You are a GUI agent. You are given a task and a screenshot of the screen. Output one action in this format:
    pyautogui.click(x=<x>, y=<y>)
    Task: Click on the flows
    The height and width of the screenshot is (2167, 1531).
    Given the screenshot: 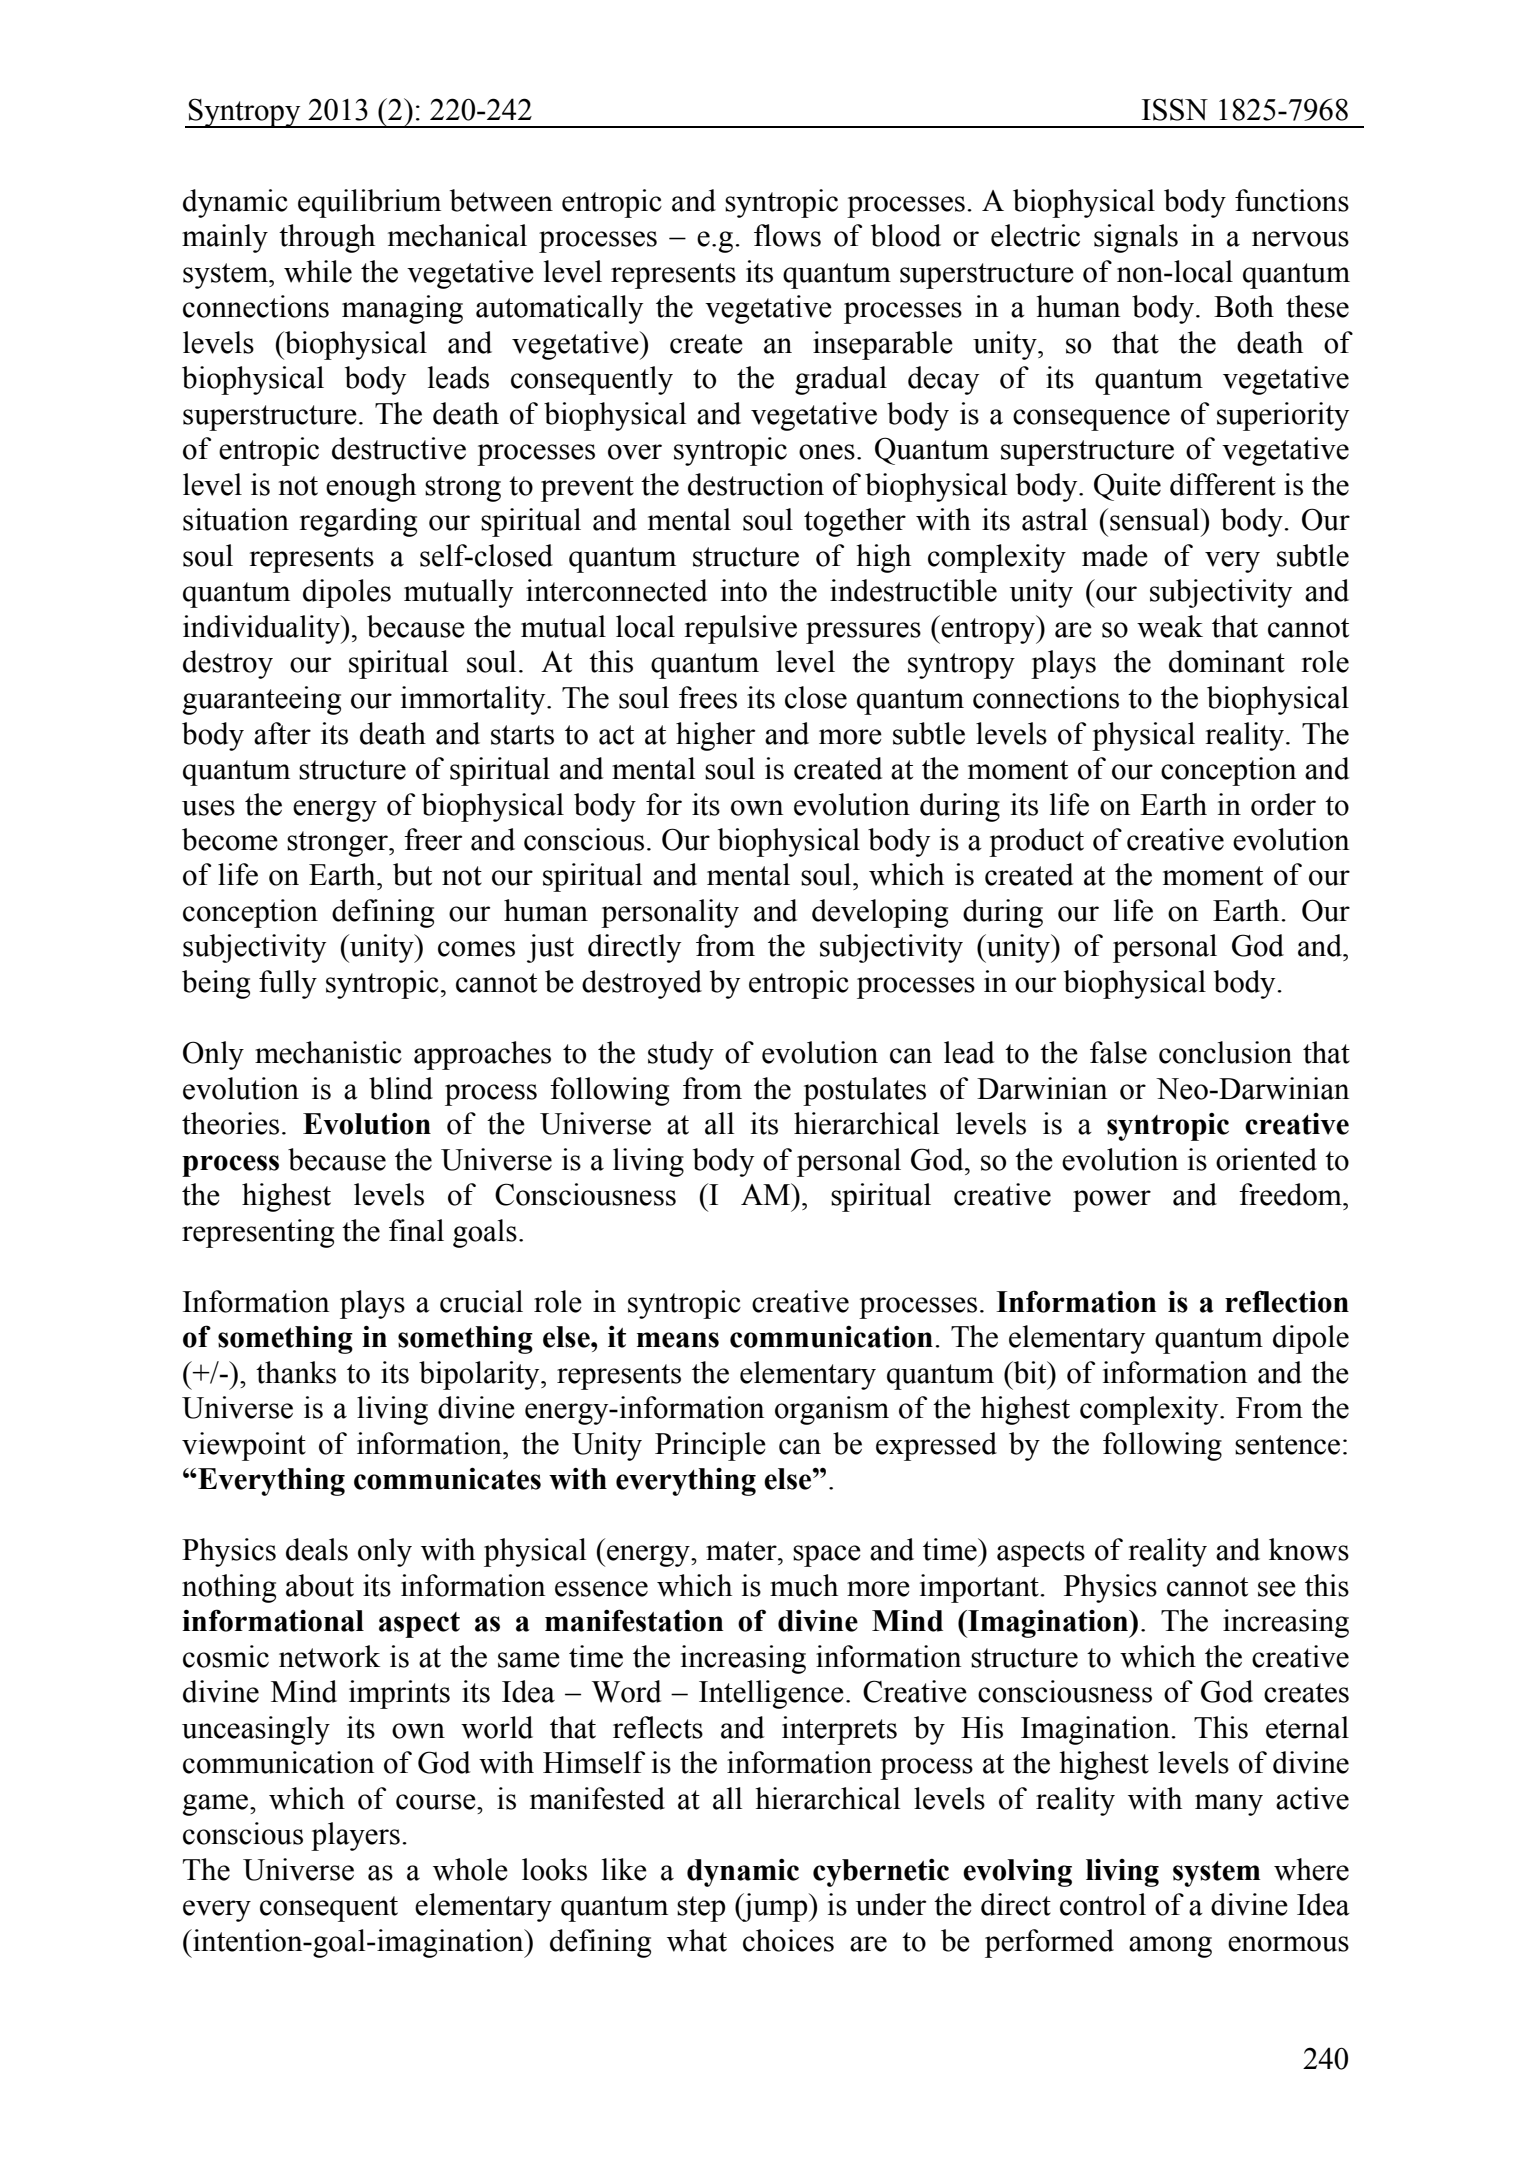 What is the action you would take?
    pyautogui.click(x=787, y=235)
